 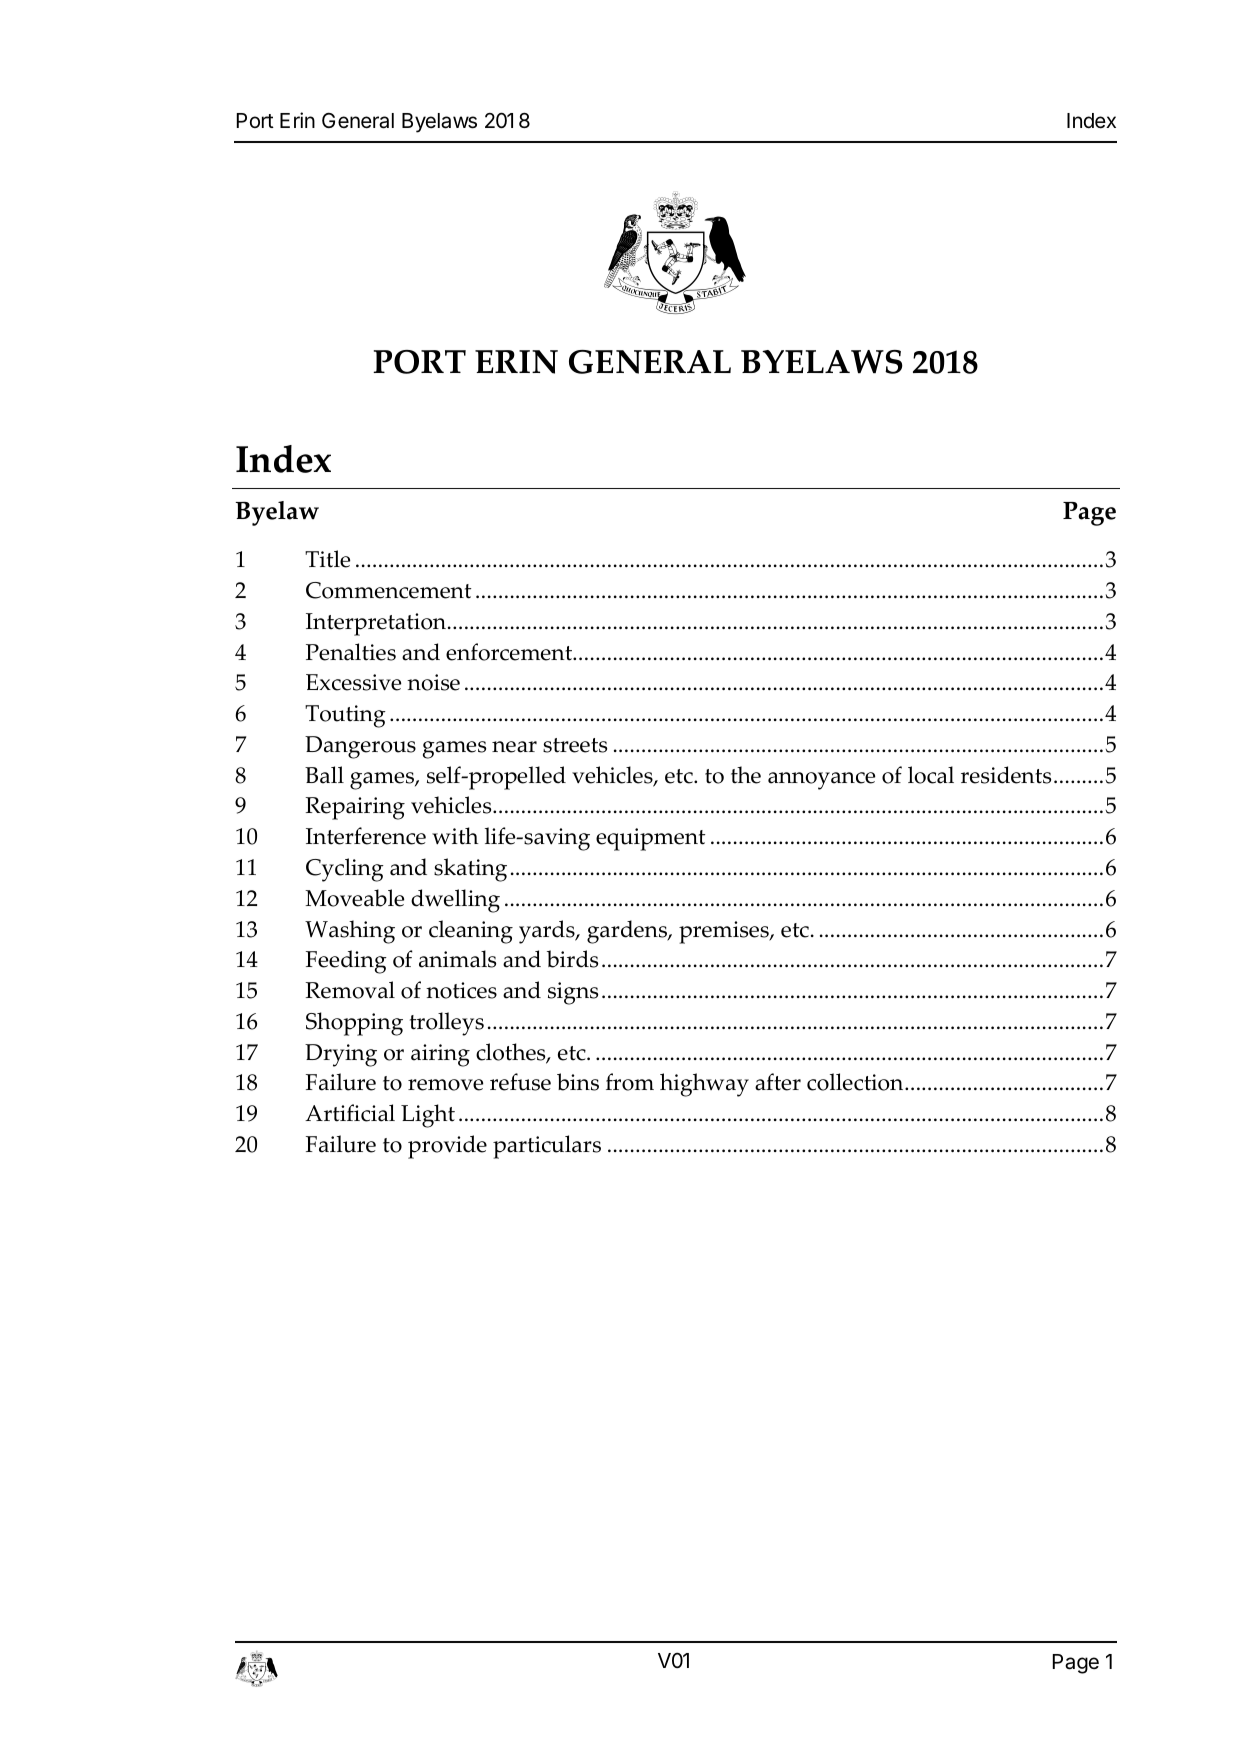 What do you see at coordinates (575, 745) in the screenshot?
I see `streets` at bounding box center [575, 745].
